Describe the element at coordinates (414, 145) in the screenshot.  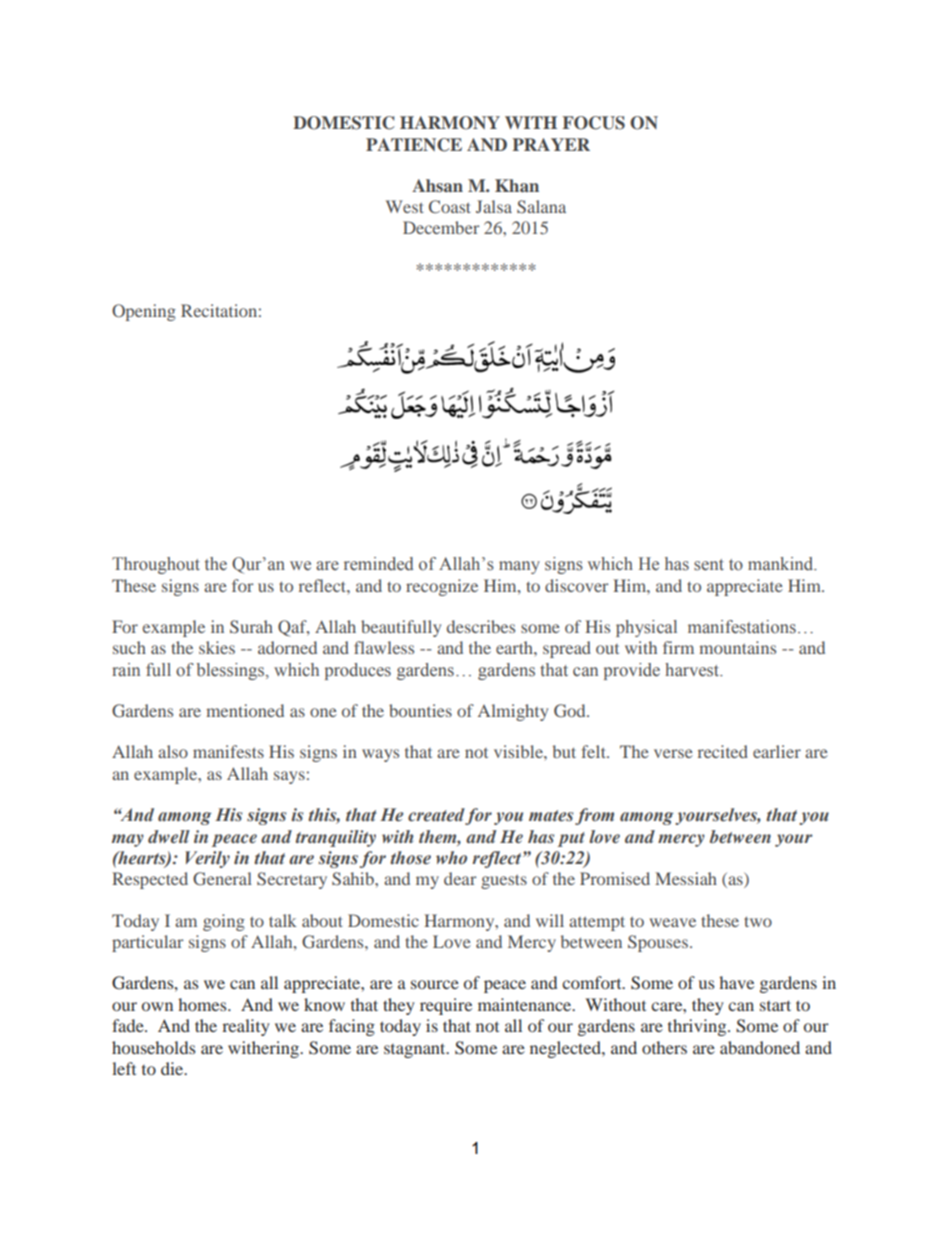
I see `PATIENCE` at that location.
